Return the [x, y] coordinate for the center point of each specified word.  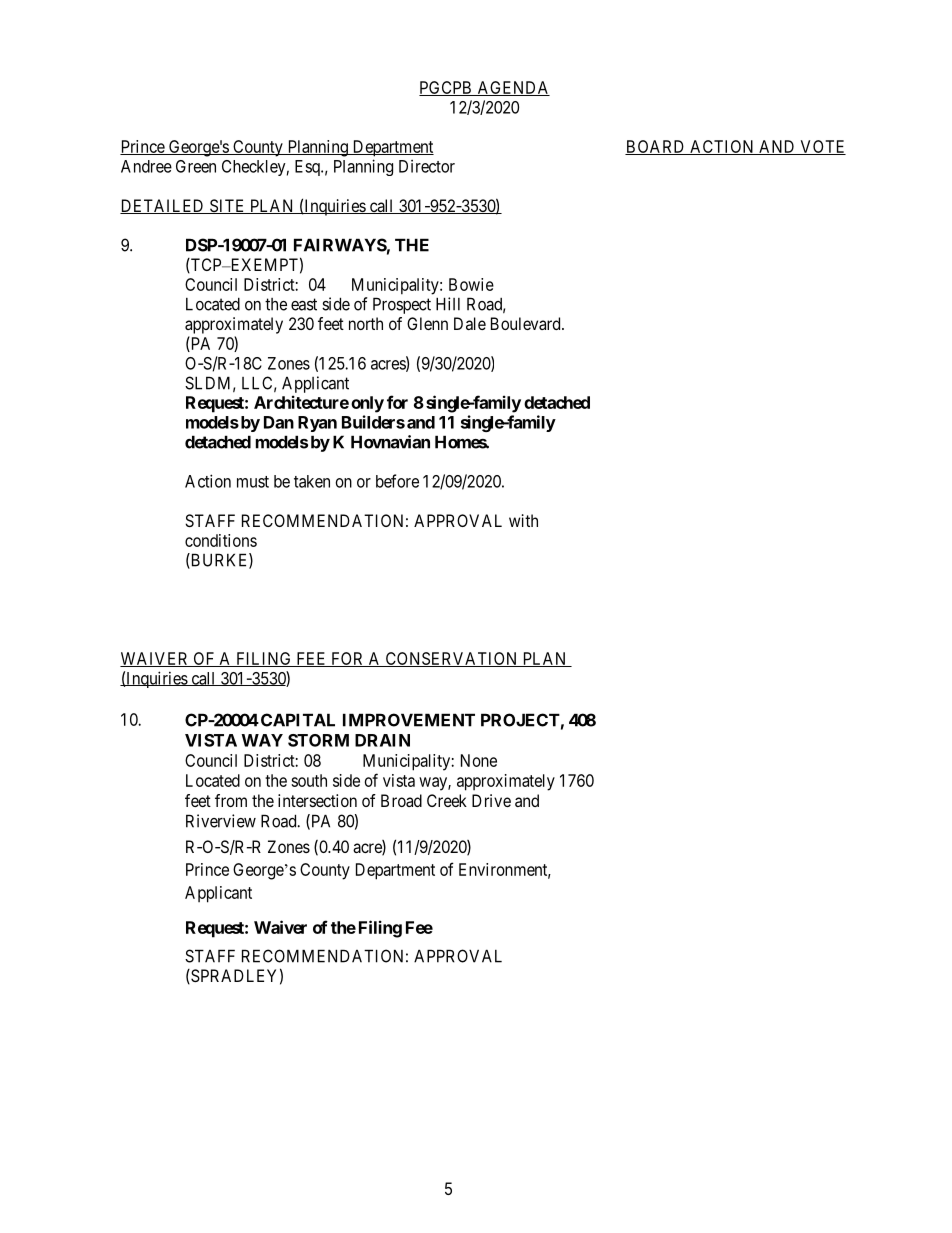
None [479, 760]
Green [196, 166]
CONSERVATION [451, 659]
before [397, 481]
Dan [279, 422]
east [304, 304]
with [523, 520]
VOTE [822, 147]
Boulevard [527, 323]
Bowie [471, 284]
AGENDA [512, 88]
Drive [491, 800]
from [231, 800]
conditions [221, 540]
